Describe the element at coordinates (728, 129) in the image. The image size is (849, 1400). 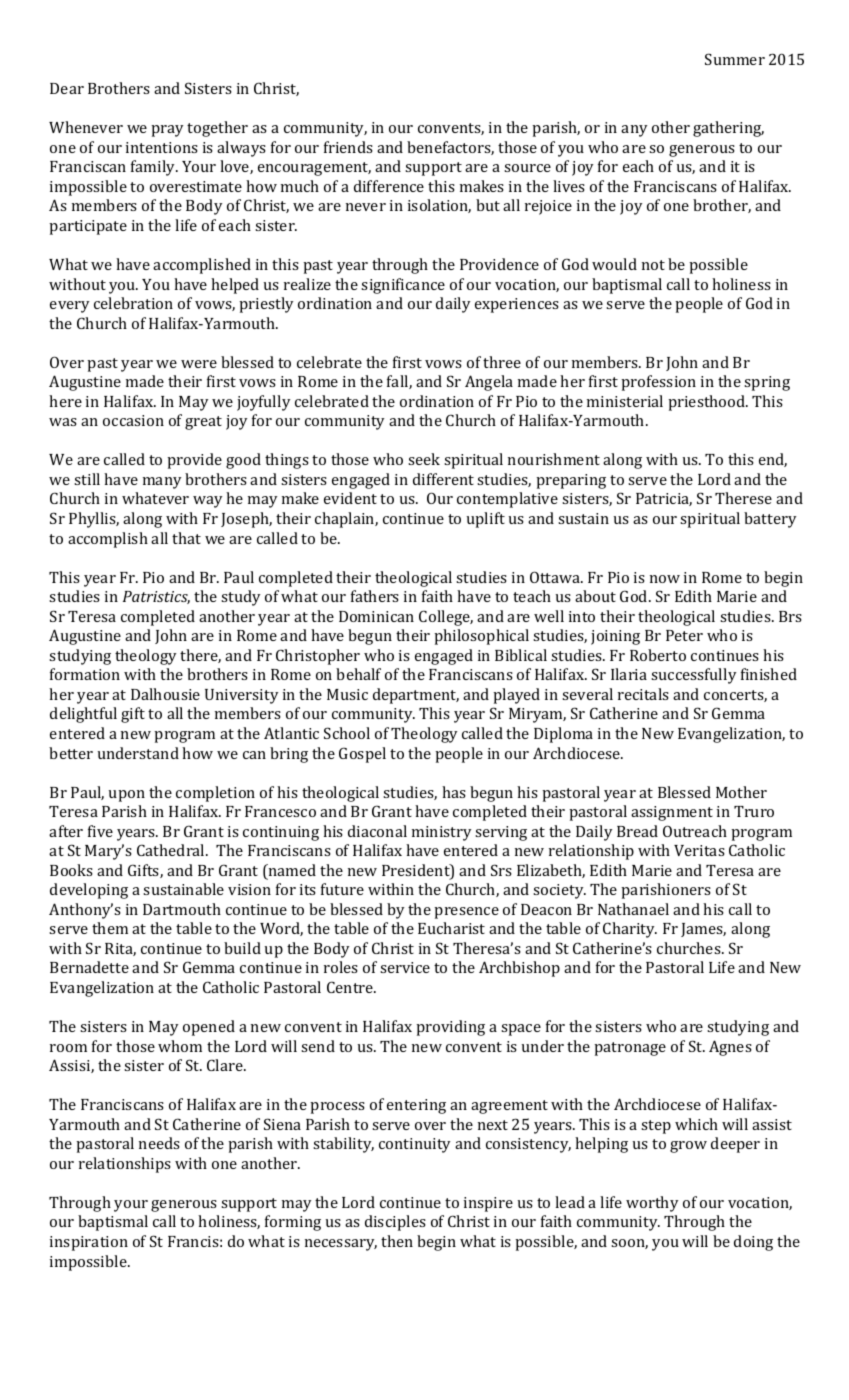
I see `gathering` at that location.
